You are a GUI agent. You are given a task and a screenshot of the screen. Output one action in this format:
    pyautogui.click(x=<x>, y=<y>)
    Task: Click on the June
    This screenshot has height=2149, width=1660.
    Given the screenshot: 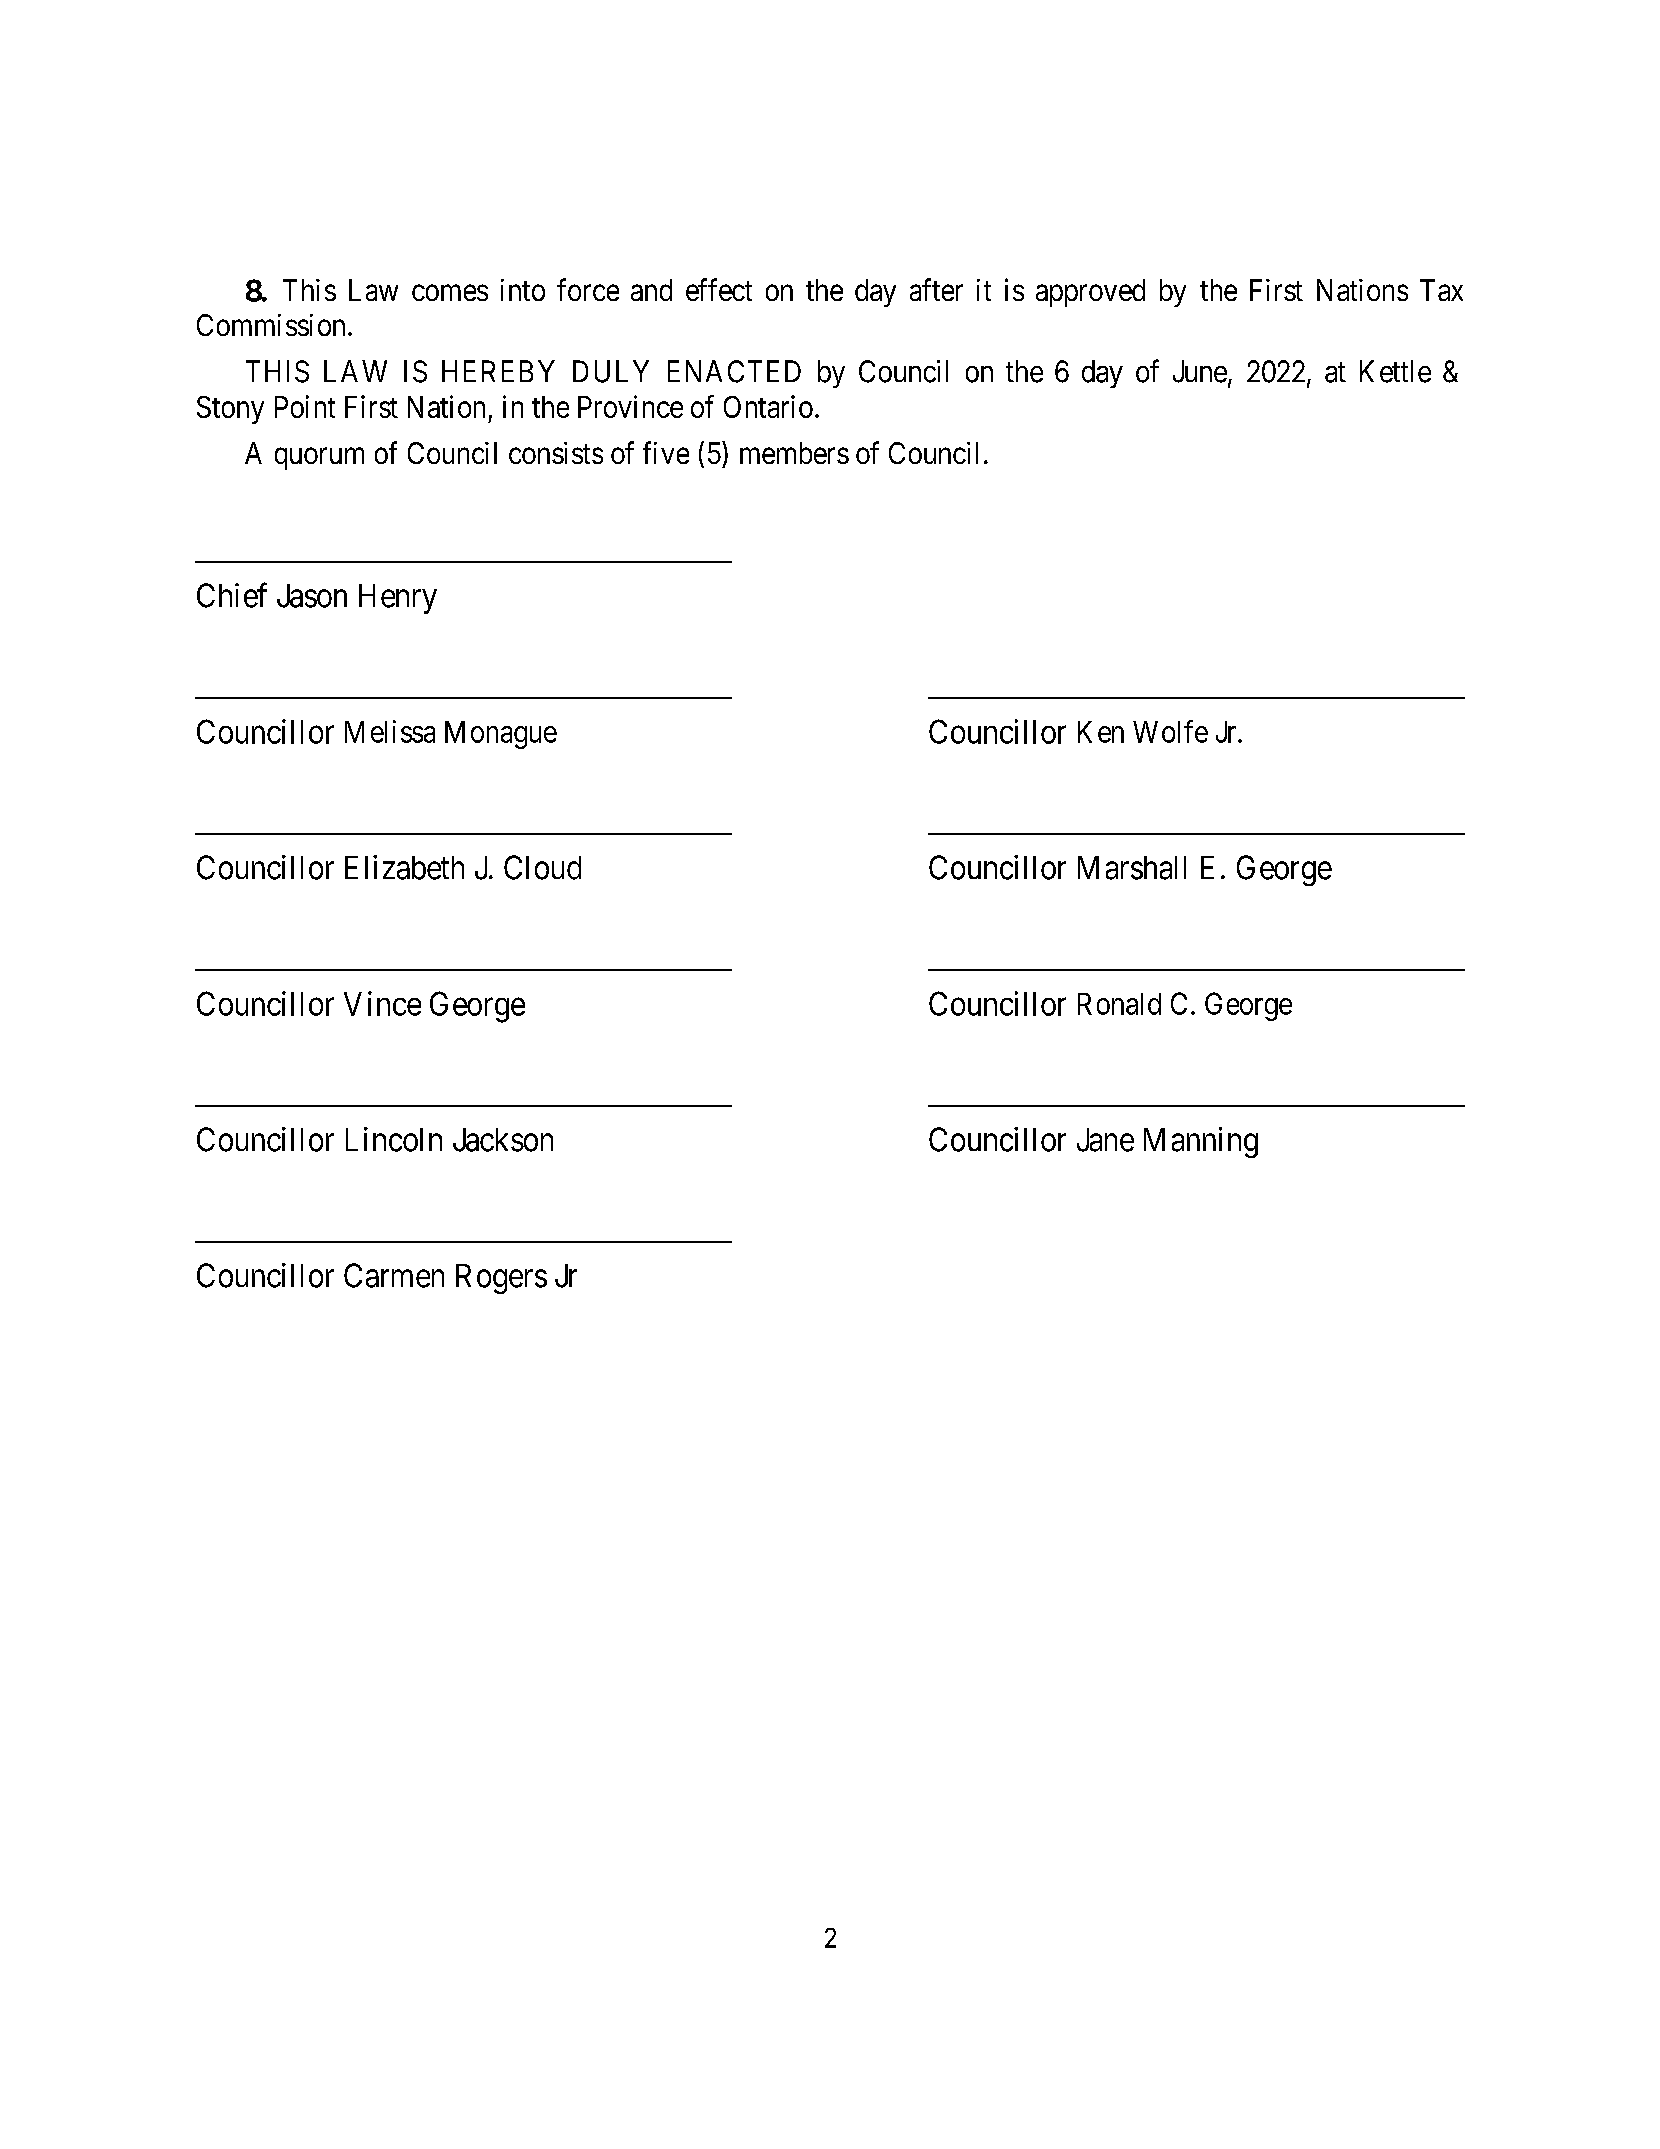 What is the action you would take?
    pyautogui.click(x=1200, y=371)
